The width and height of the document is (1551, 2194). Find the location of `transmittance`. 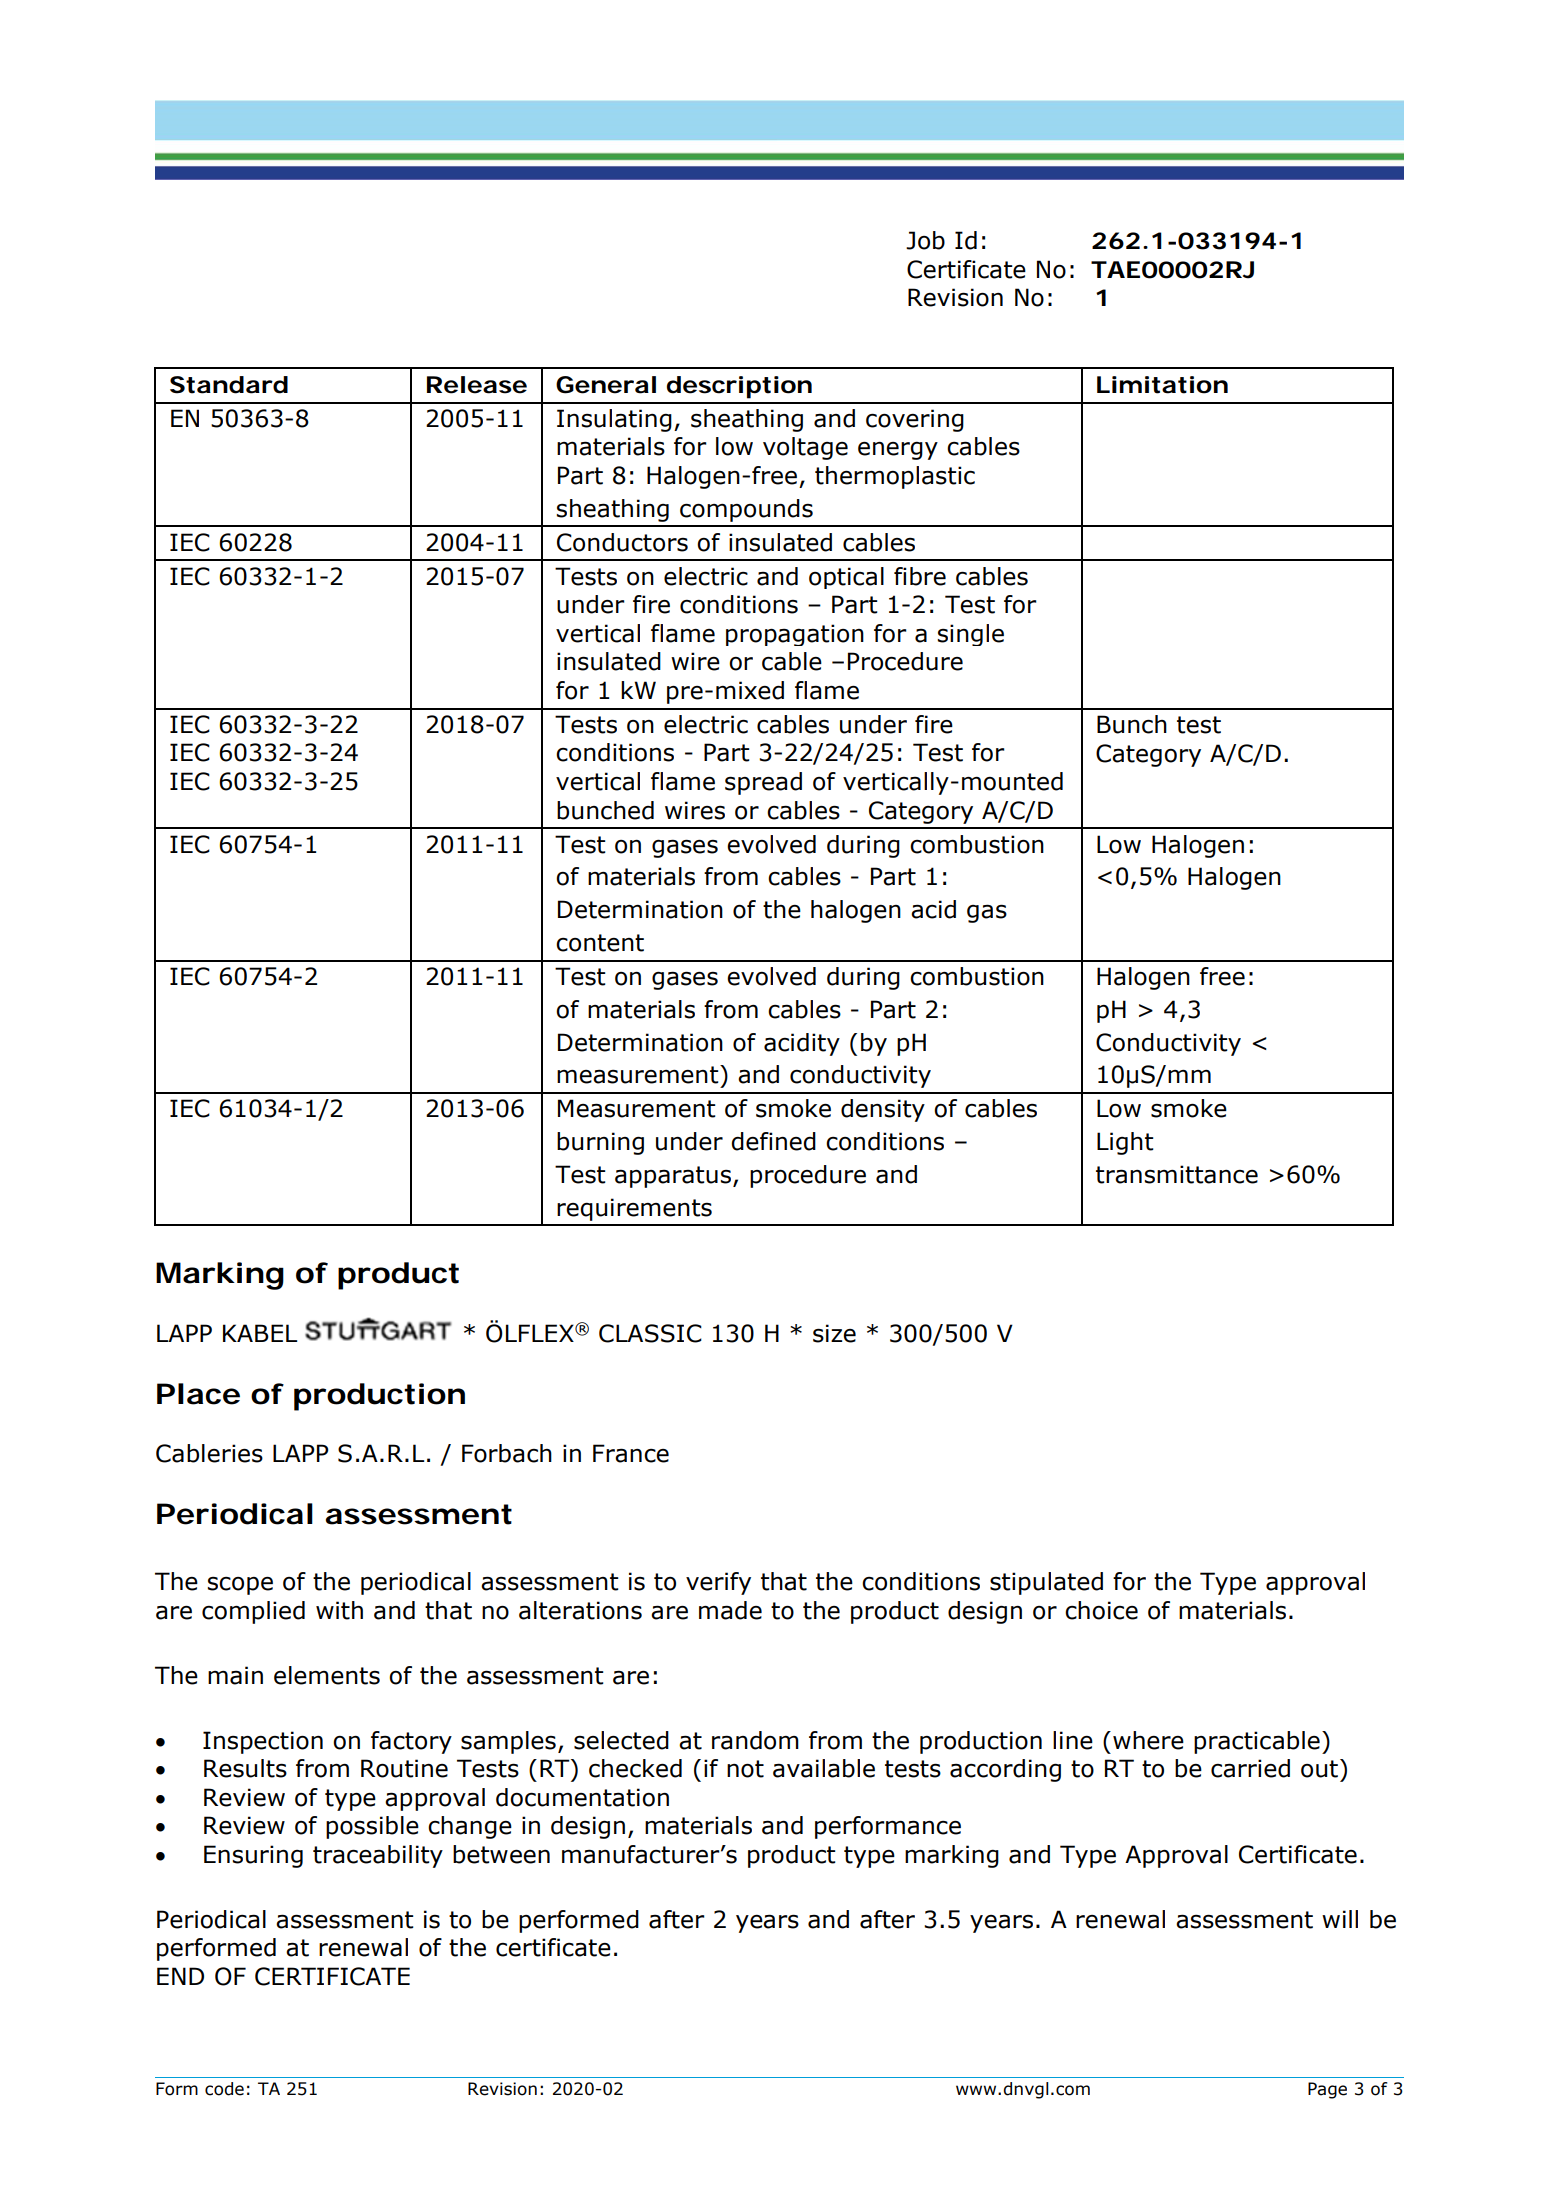

transmittance is located at coordinates (1177, 1174).
